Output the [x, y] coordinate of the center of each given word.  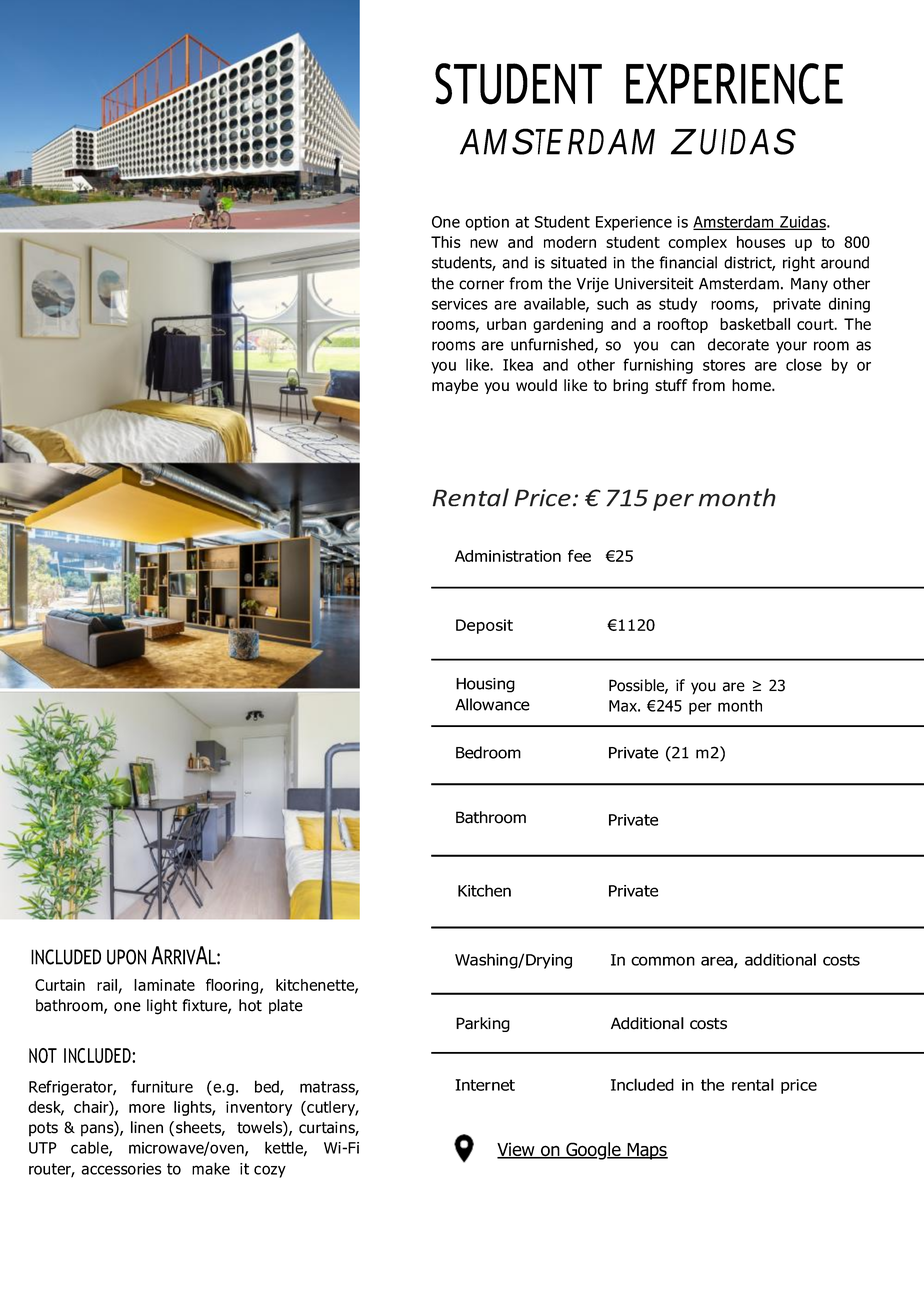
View [517, 1150]
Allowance [492, 704]
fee [579, 555]
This [446, 242]
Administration [508, 556]
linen [147, 1127]
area [718, 962]
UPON [126, 957]
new [484, 243]
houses [761, 242]
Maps [646, 1151]
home [752, 385]
